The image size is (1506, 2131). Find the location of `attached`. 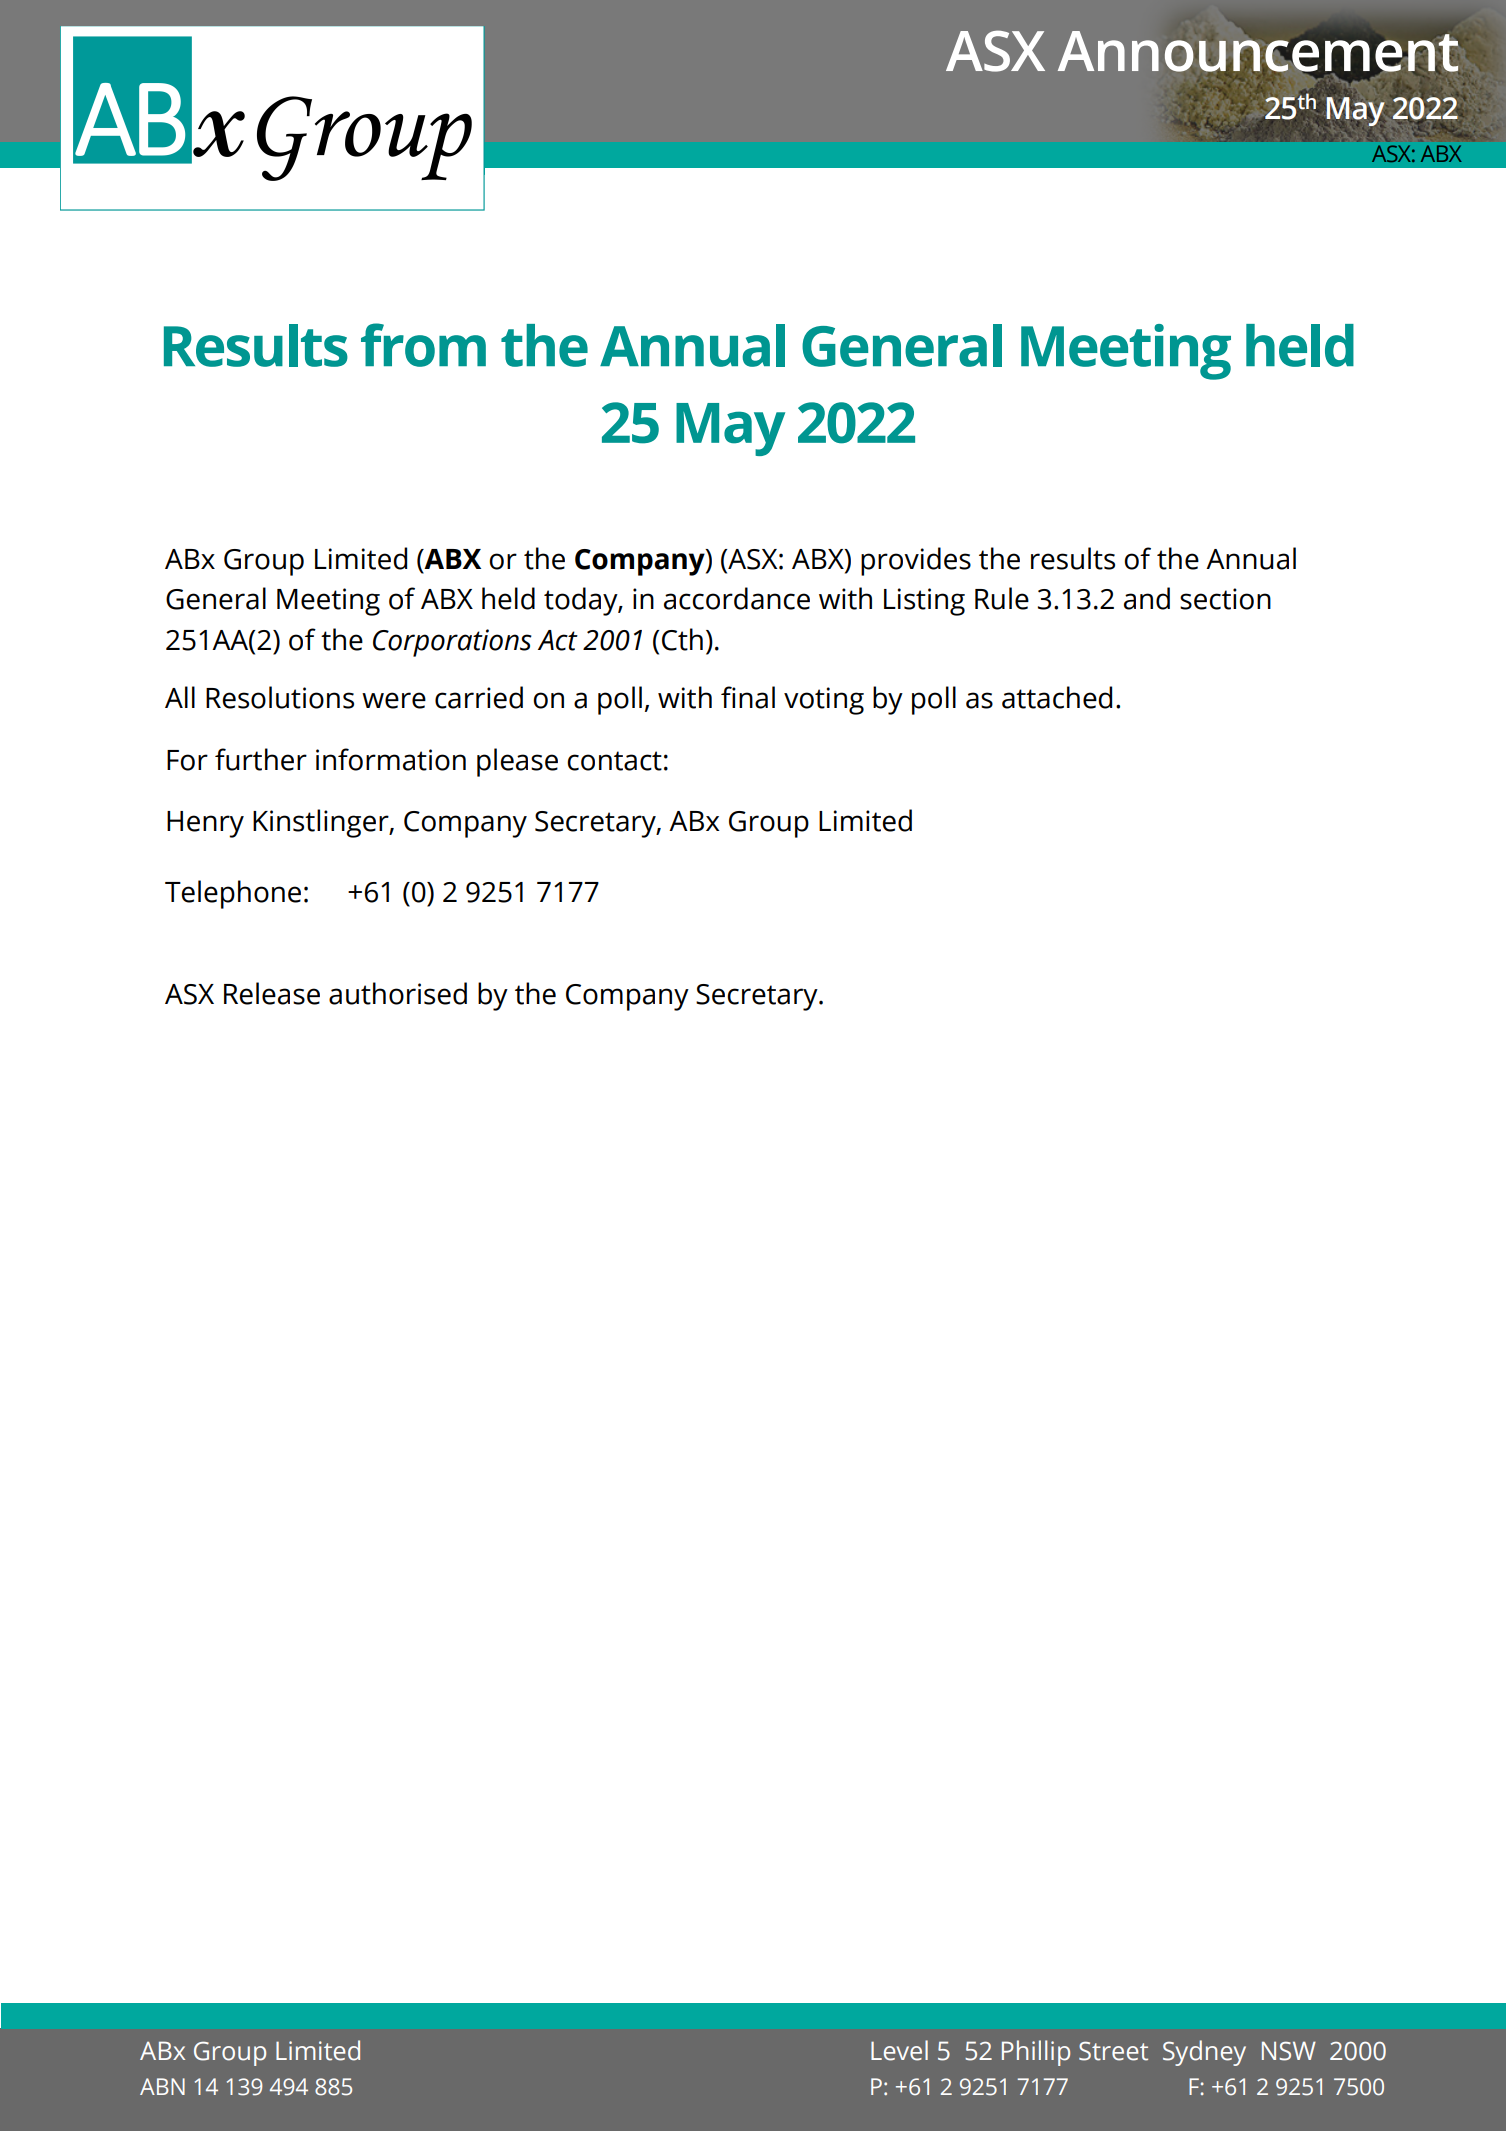

attached is located at coordinates (1057, 697).
